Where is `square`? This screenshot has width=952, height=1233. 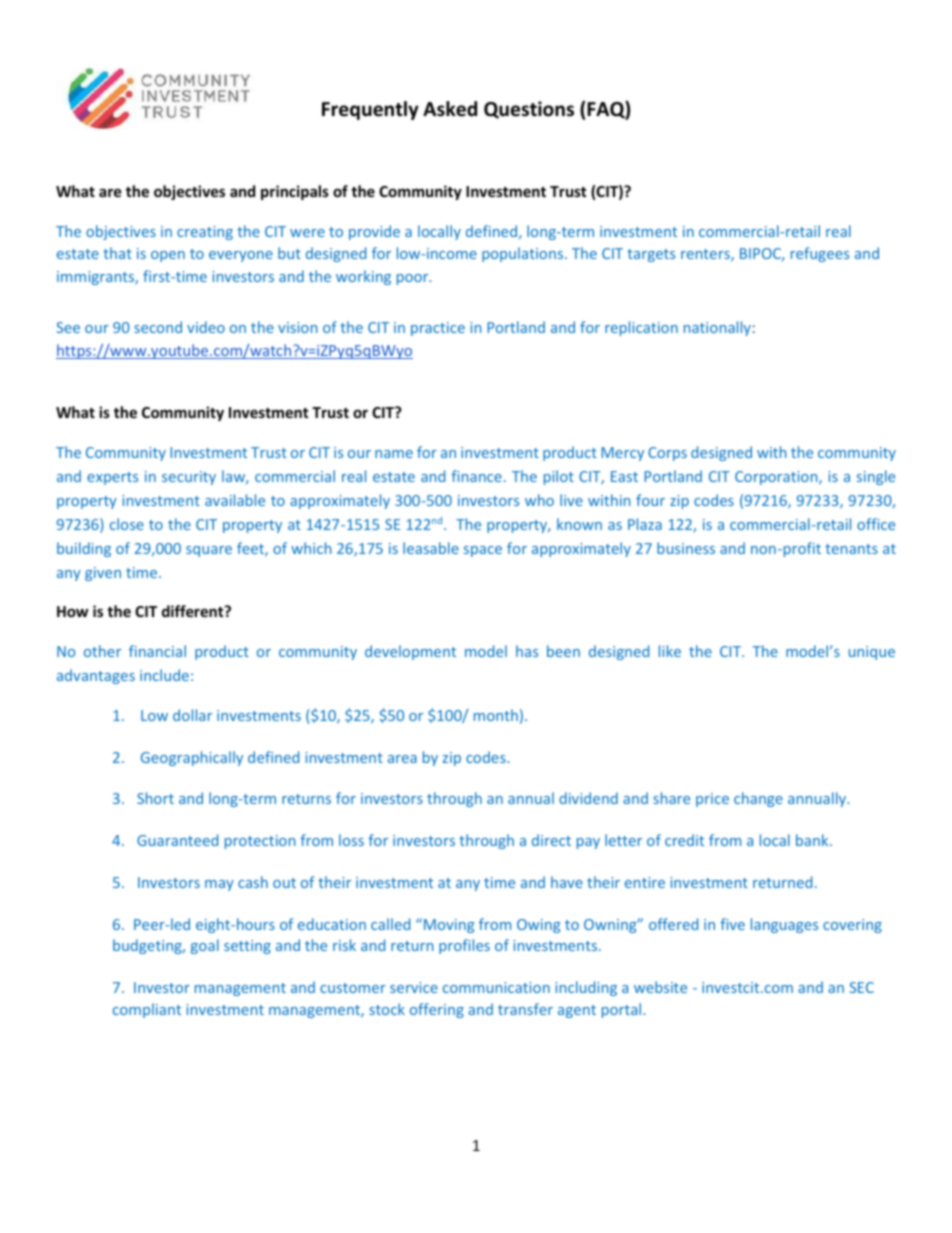 square is located at coordinates (209, 551).
